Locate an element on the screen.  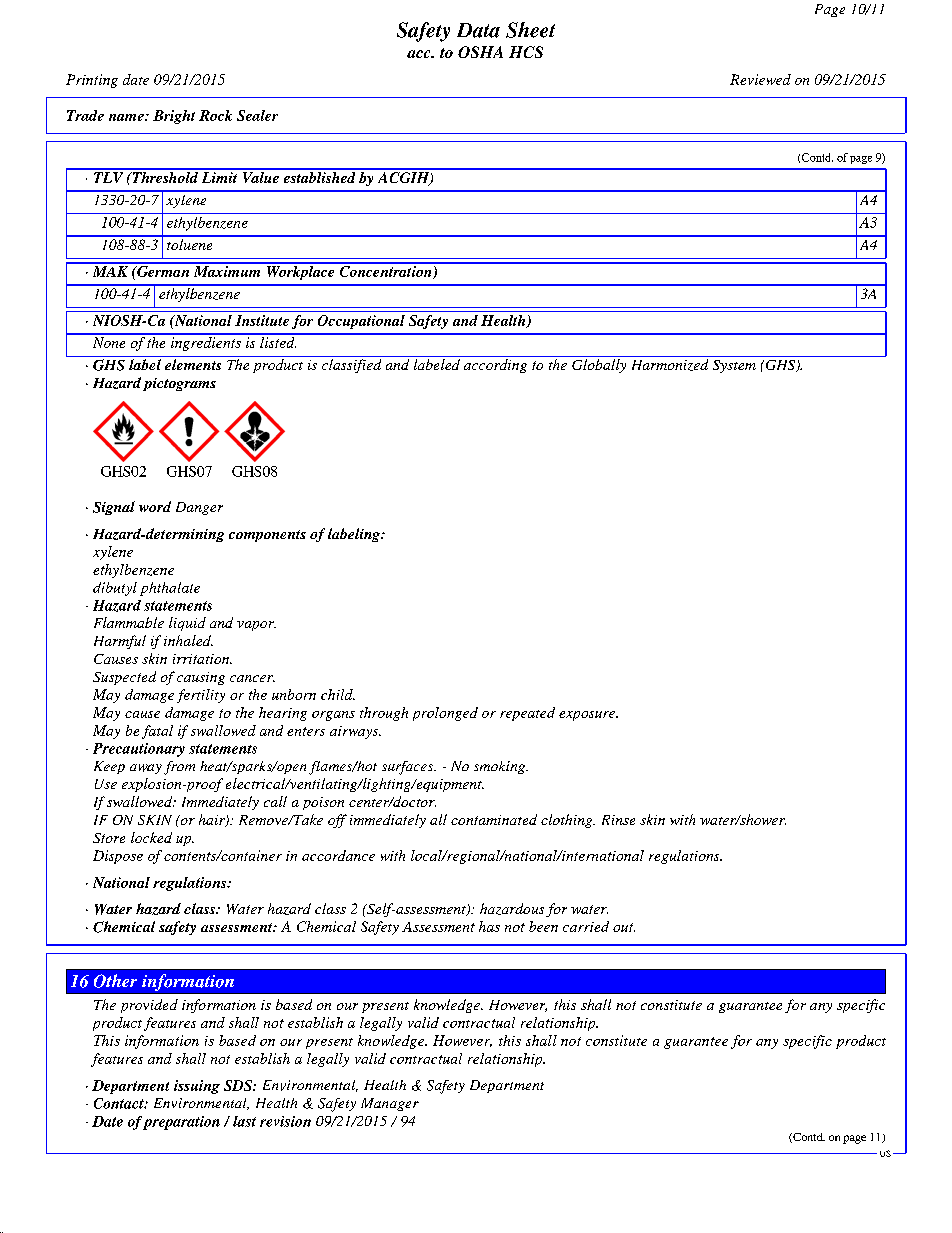
issuing is located at coordinates (197, 1087).
